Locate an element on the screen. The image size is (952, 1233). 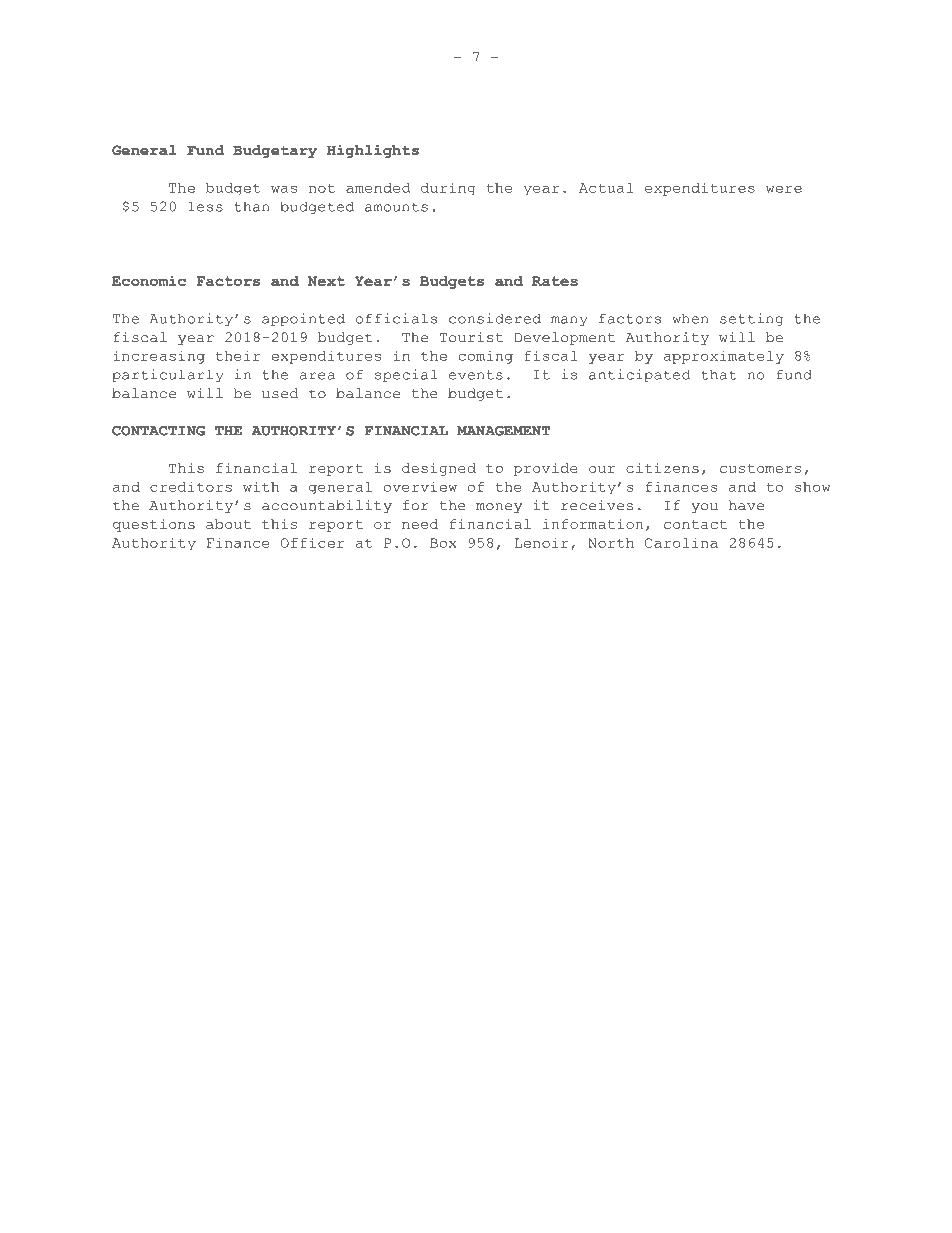
was is located at coordinates (284, 189).
